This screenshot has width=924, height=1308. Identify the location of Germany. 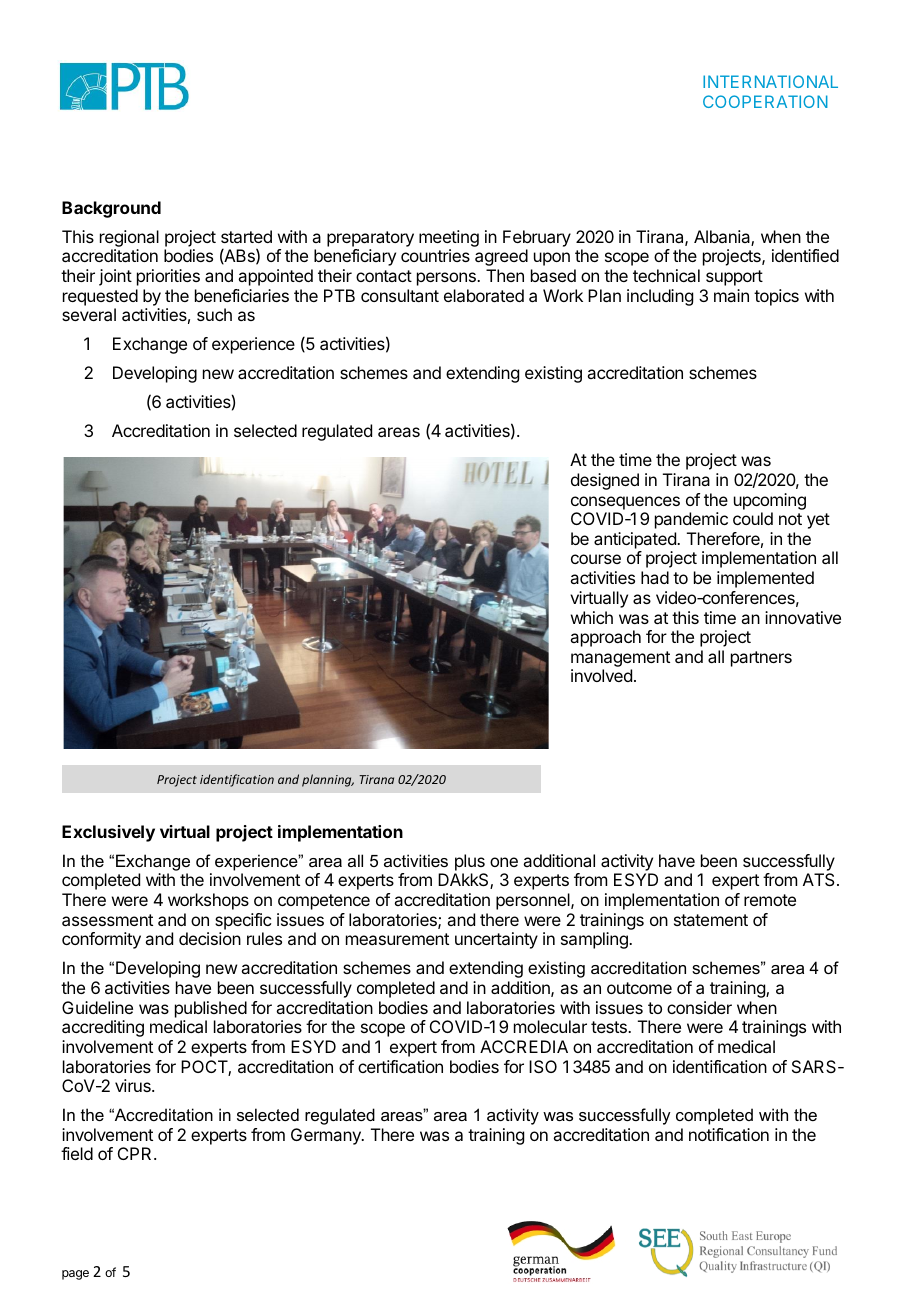
(327, 1136).
